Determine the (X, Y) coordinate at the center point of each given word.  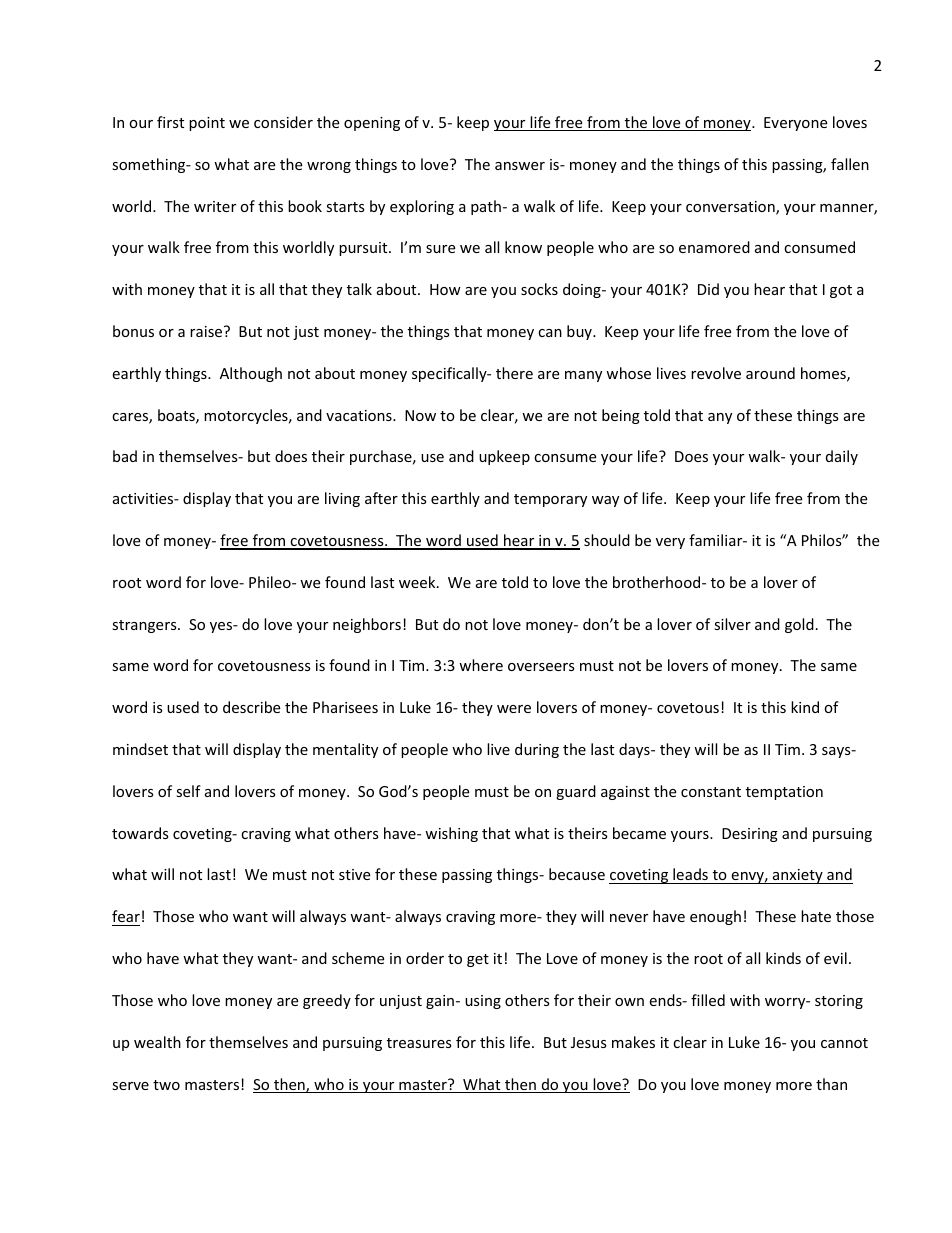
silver (732, 624)
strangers (145, 626)
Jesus (589, 1042)
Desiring (750, 835)
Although (251, 374)
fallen (850, 164)
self (188, 791)
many (583, 376)
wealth (157, 1042)
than (831, 1084)
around (770, 373)
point (207, 124)
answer (520, 166)
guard (576, 792)
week (418, 582)
